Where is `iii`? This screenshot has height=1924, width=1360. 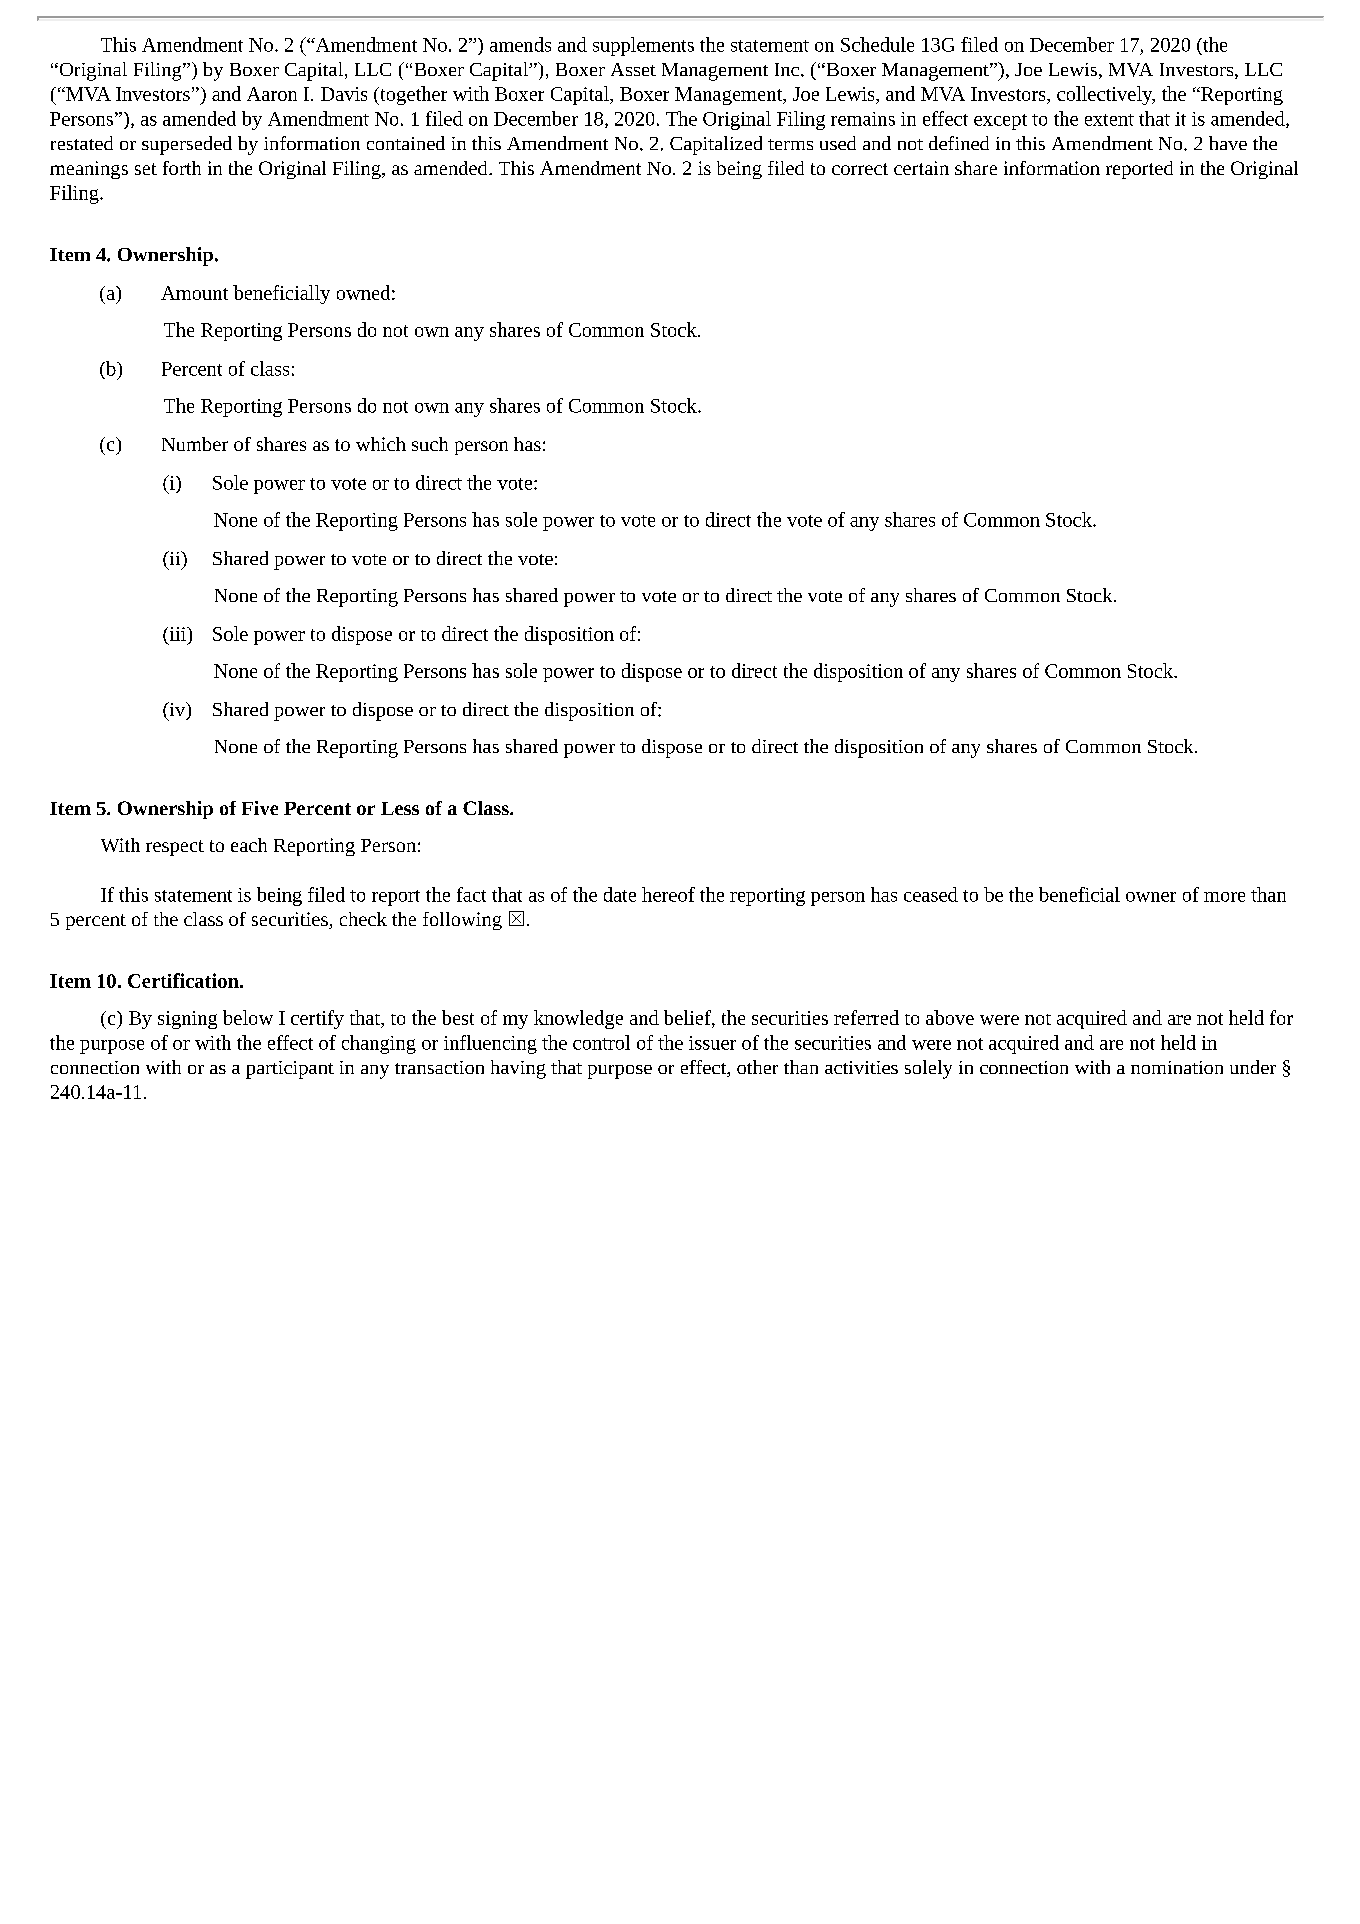
iii is located at coordinates (178, 634).
